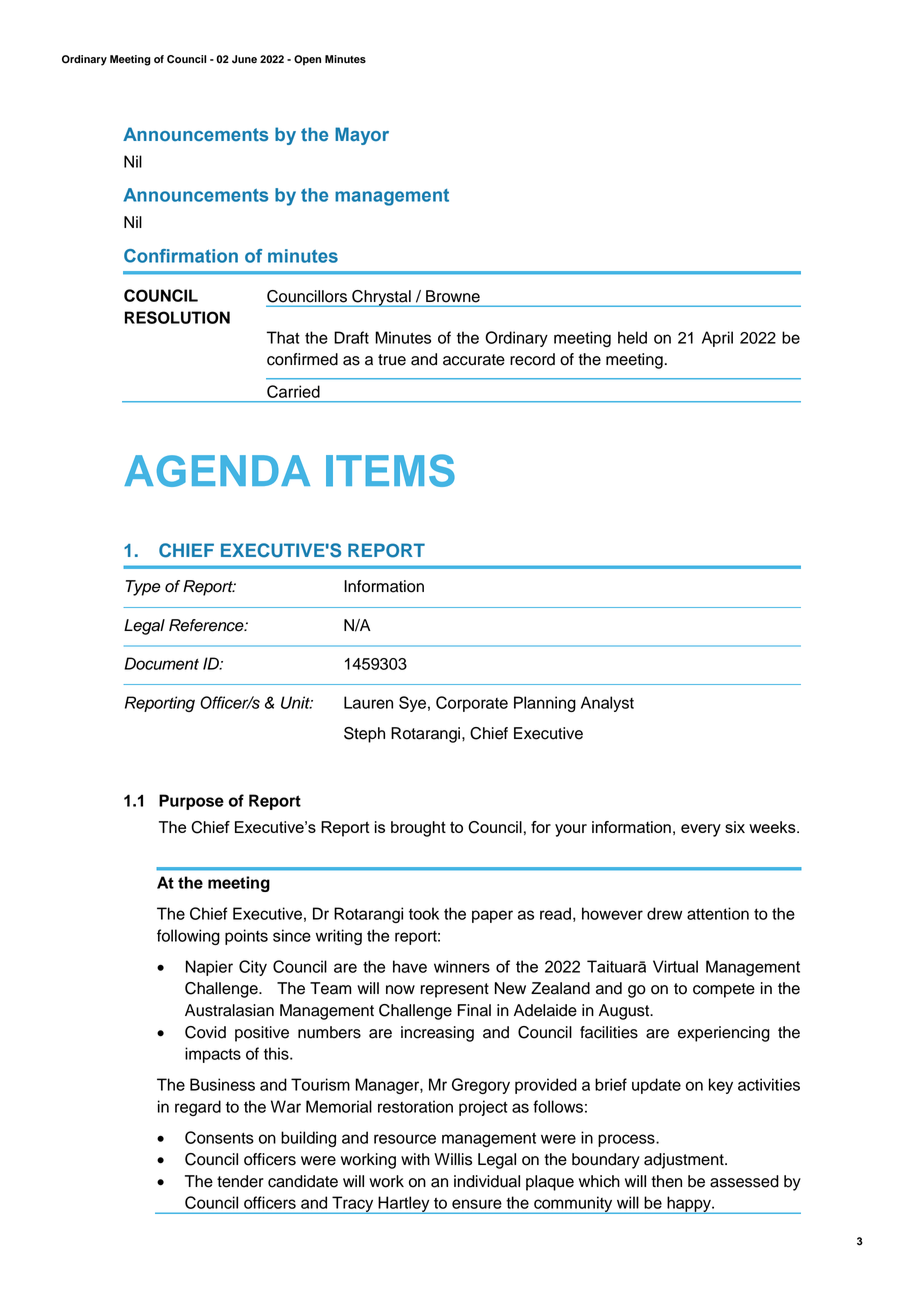  Describe the element at coordinates (244, 59) in the screenshot. I see `June` at that location.
